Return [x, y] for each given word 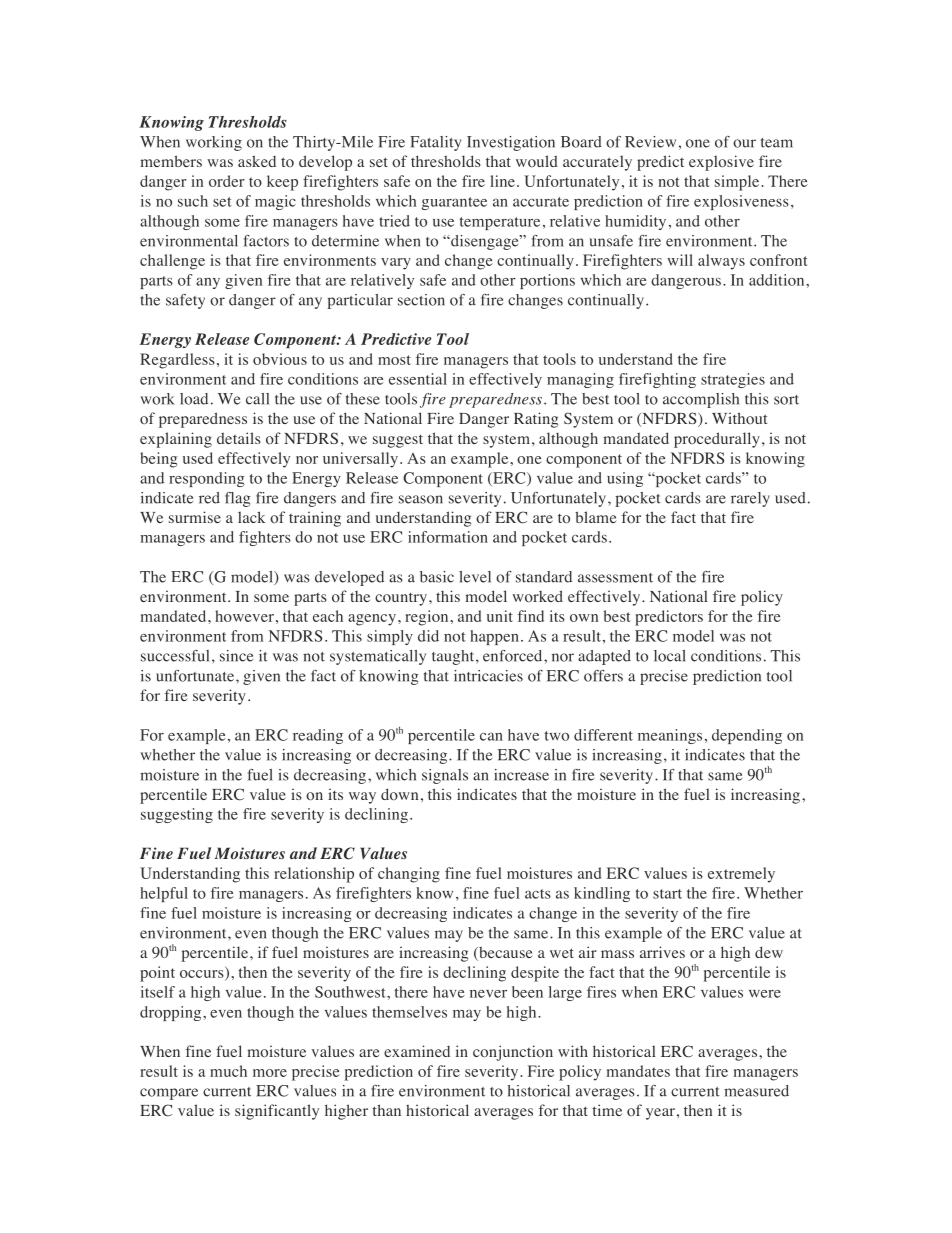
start [667, 894]
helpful [164, 894]
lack [251, 517]
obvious [280, 359]
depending [747, 736]
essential [418, 379]
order [227, 181]
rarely [750, 499]
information [448, 537]
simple [738, 183]
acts [538, 894]
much [228, 1071]
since [236, 656]
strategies [733, 380]
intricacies [488, 676]
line [502, 181]
